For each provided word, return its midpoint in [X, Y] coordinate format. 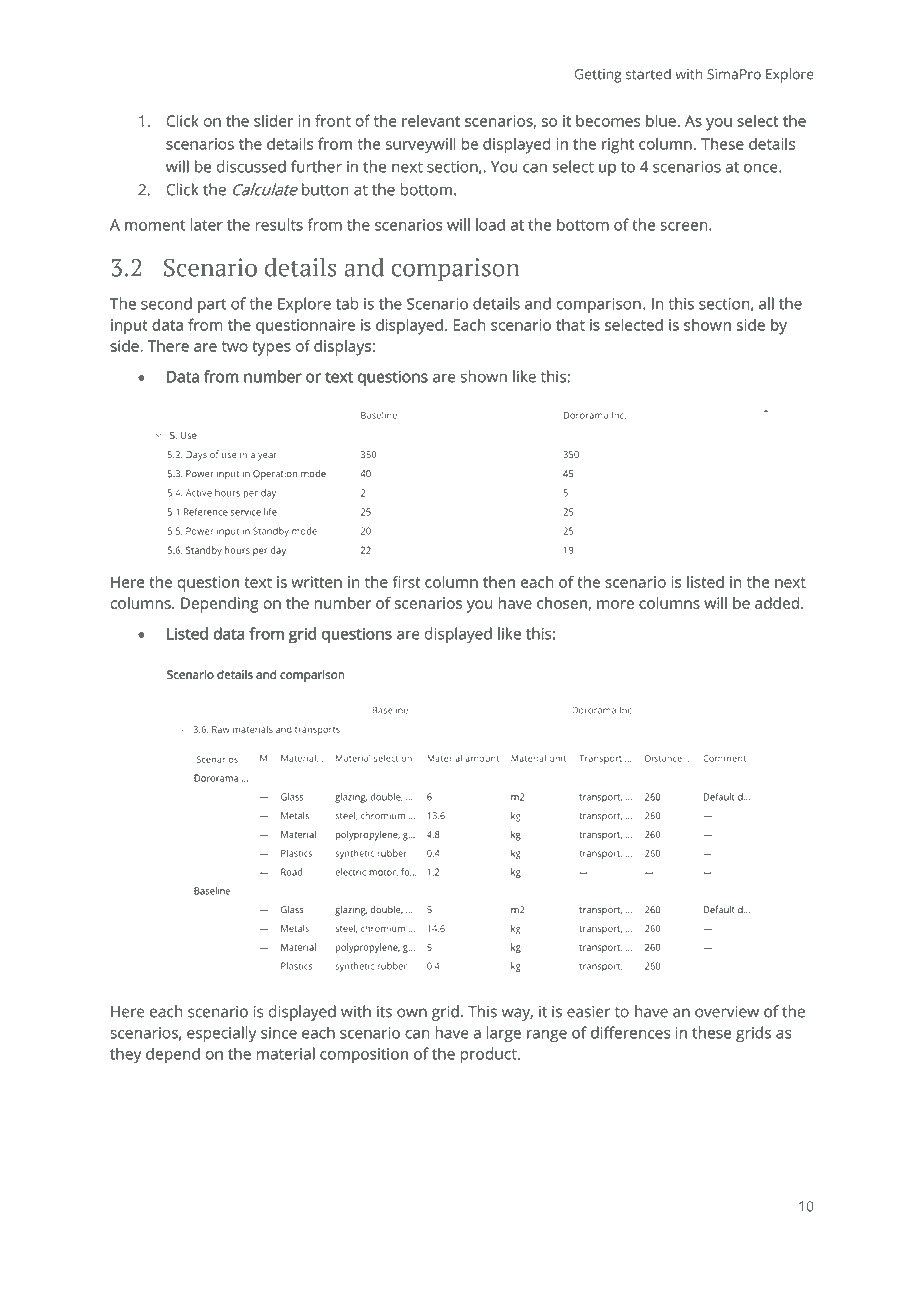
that [570, 325]
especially [221, 1034]
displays [342, 347]
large [503, 1034]
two [235, 346]
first [406, 582]
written [316, 582]
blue [661, 120]
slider [273, 120]
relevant [431, 120]
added [777, 603]
